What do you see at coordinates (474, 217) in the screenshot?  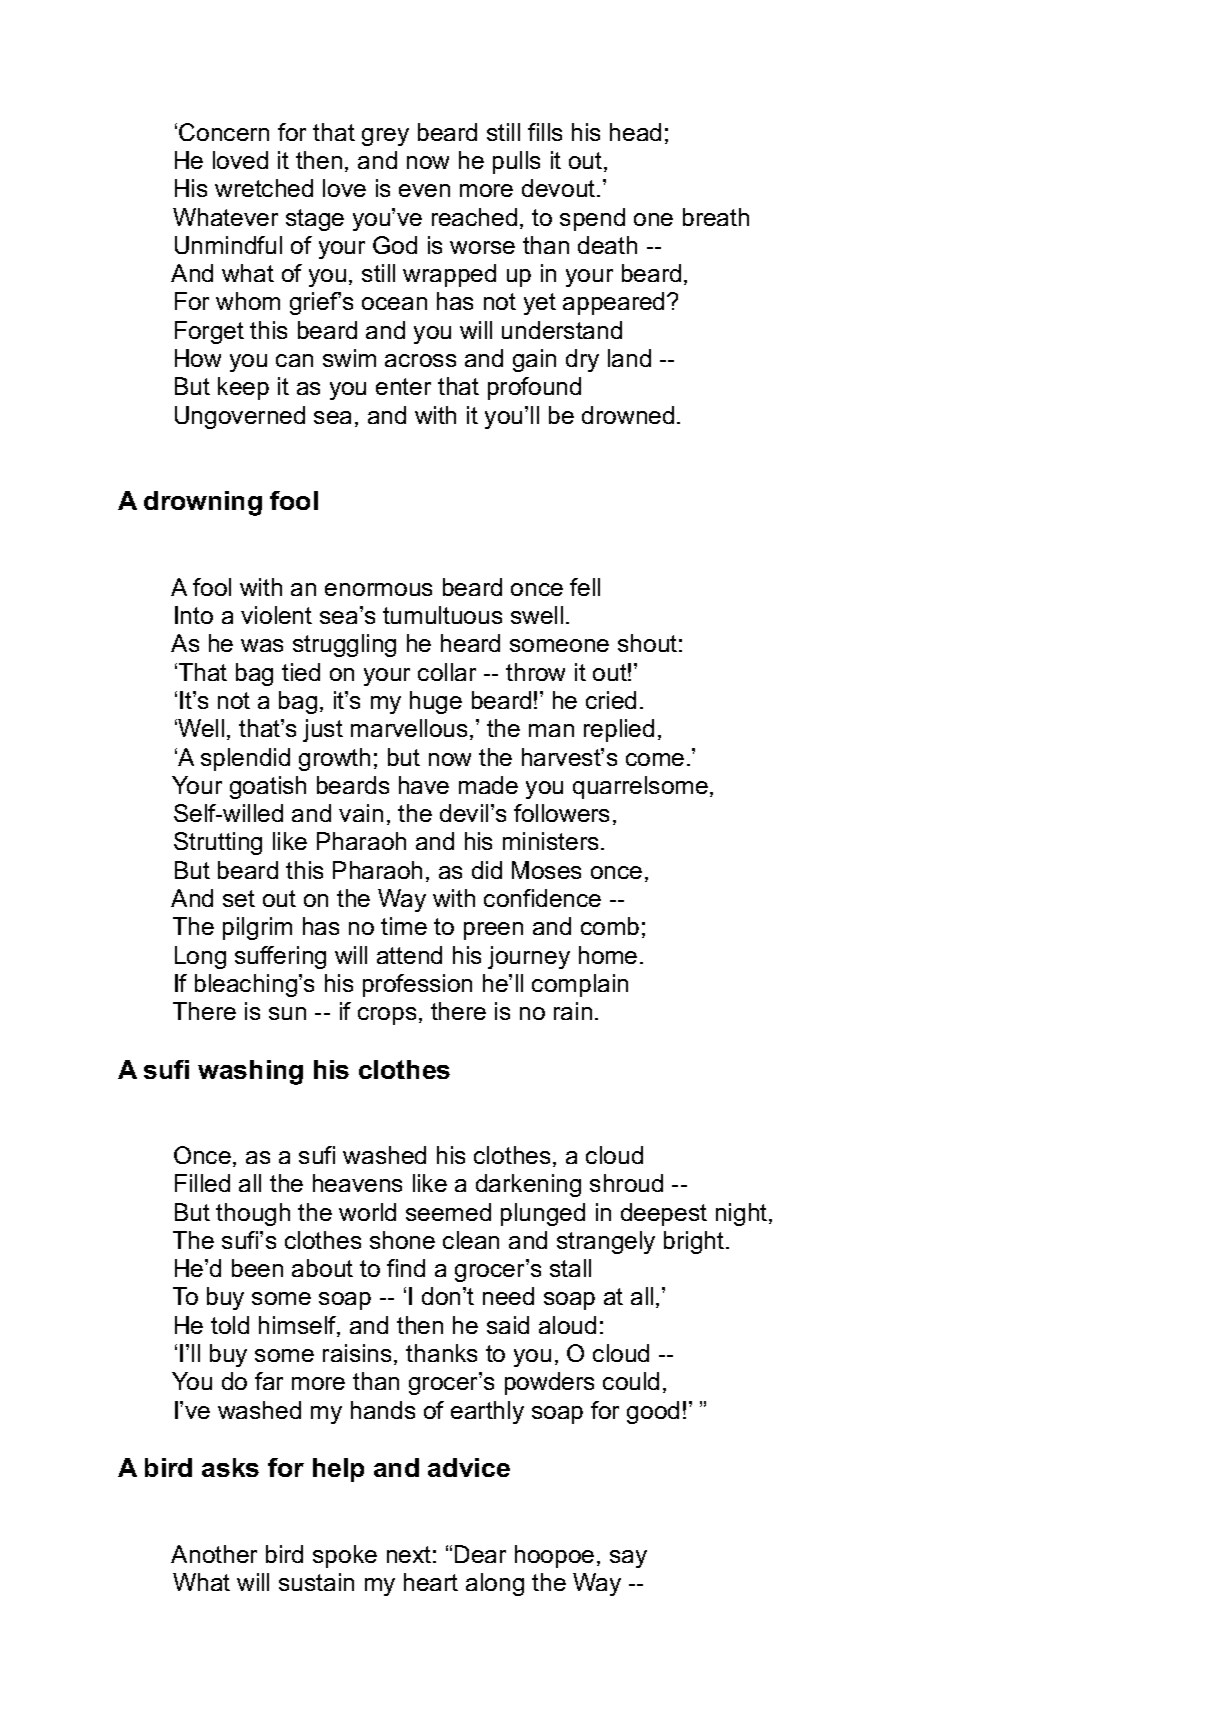 I see `reached` at bounding box center [474, 217].
